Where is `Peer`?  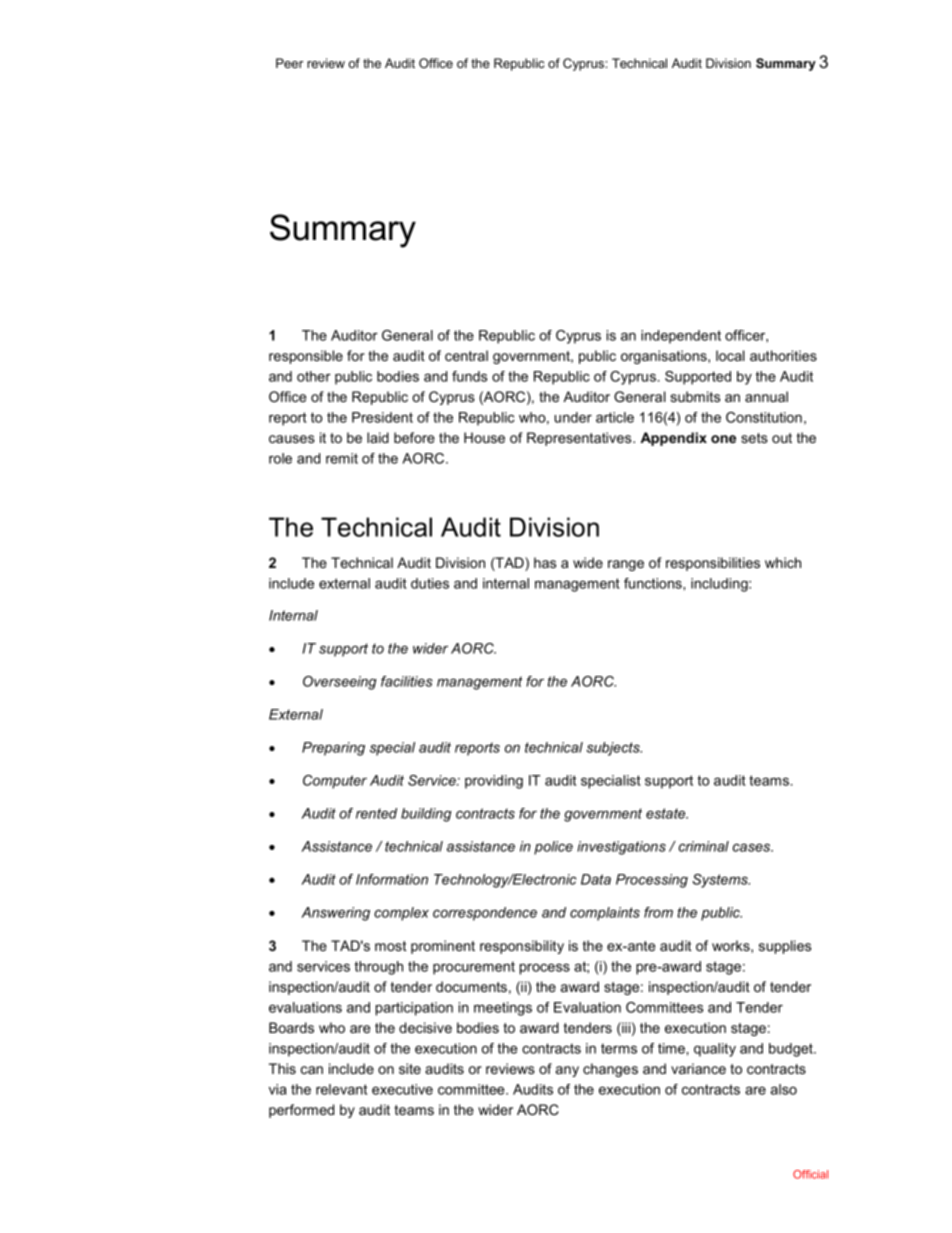
Peer is located at coordinates (289, 63).
